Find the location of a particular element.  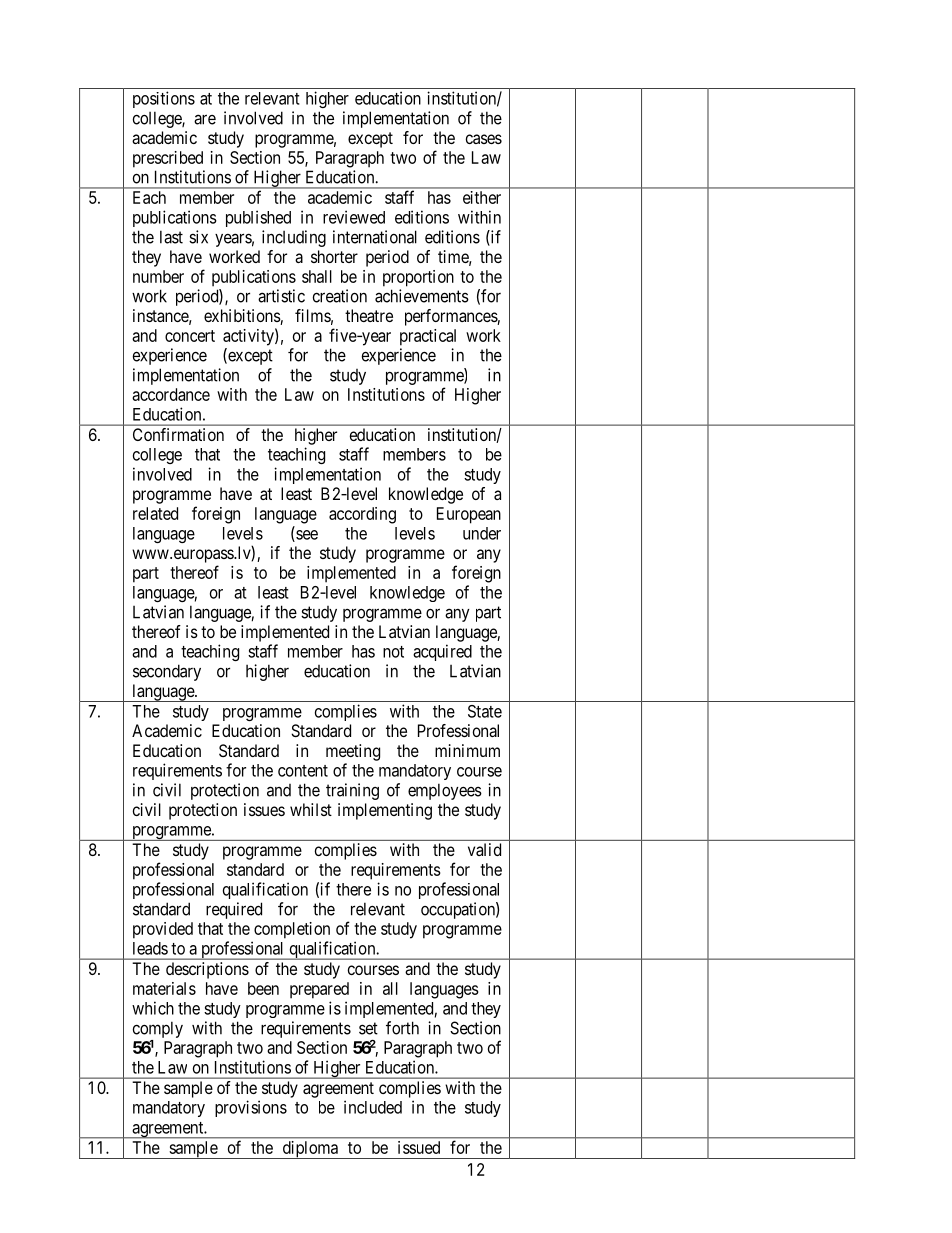

prescribed is located at coordinates (168, 159).
